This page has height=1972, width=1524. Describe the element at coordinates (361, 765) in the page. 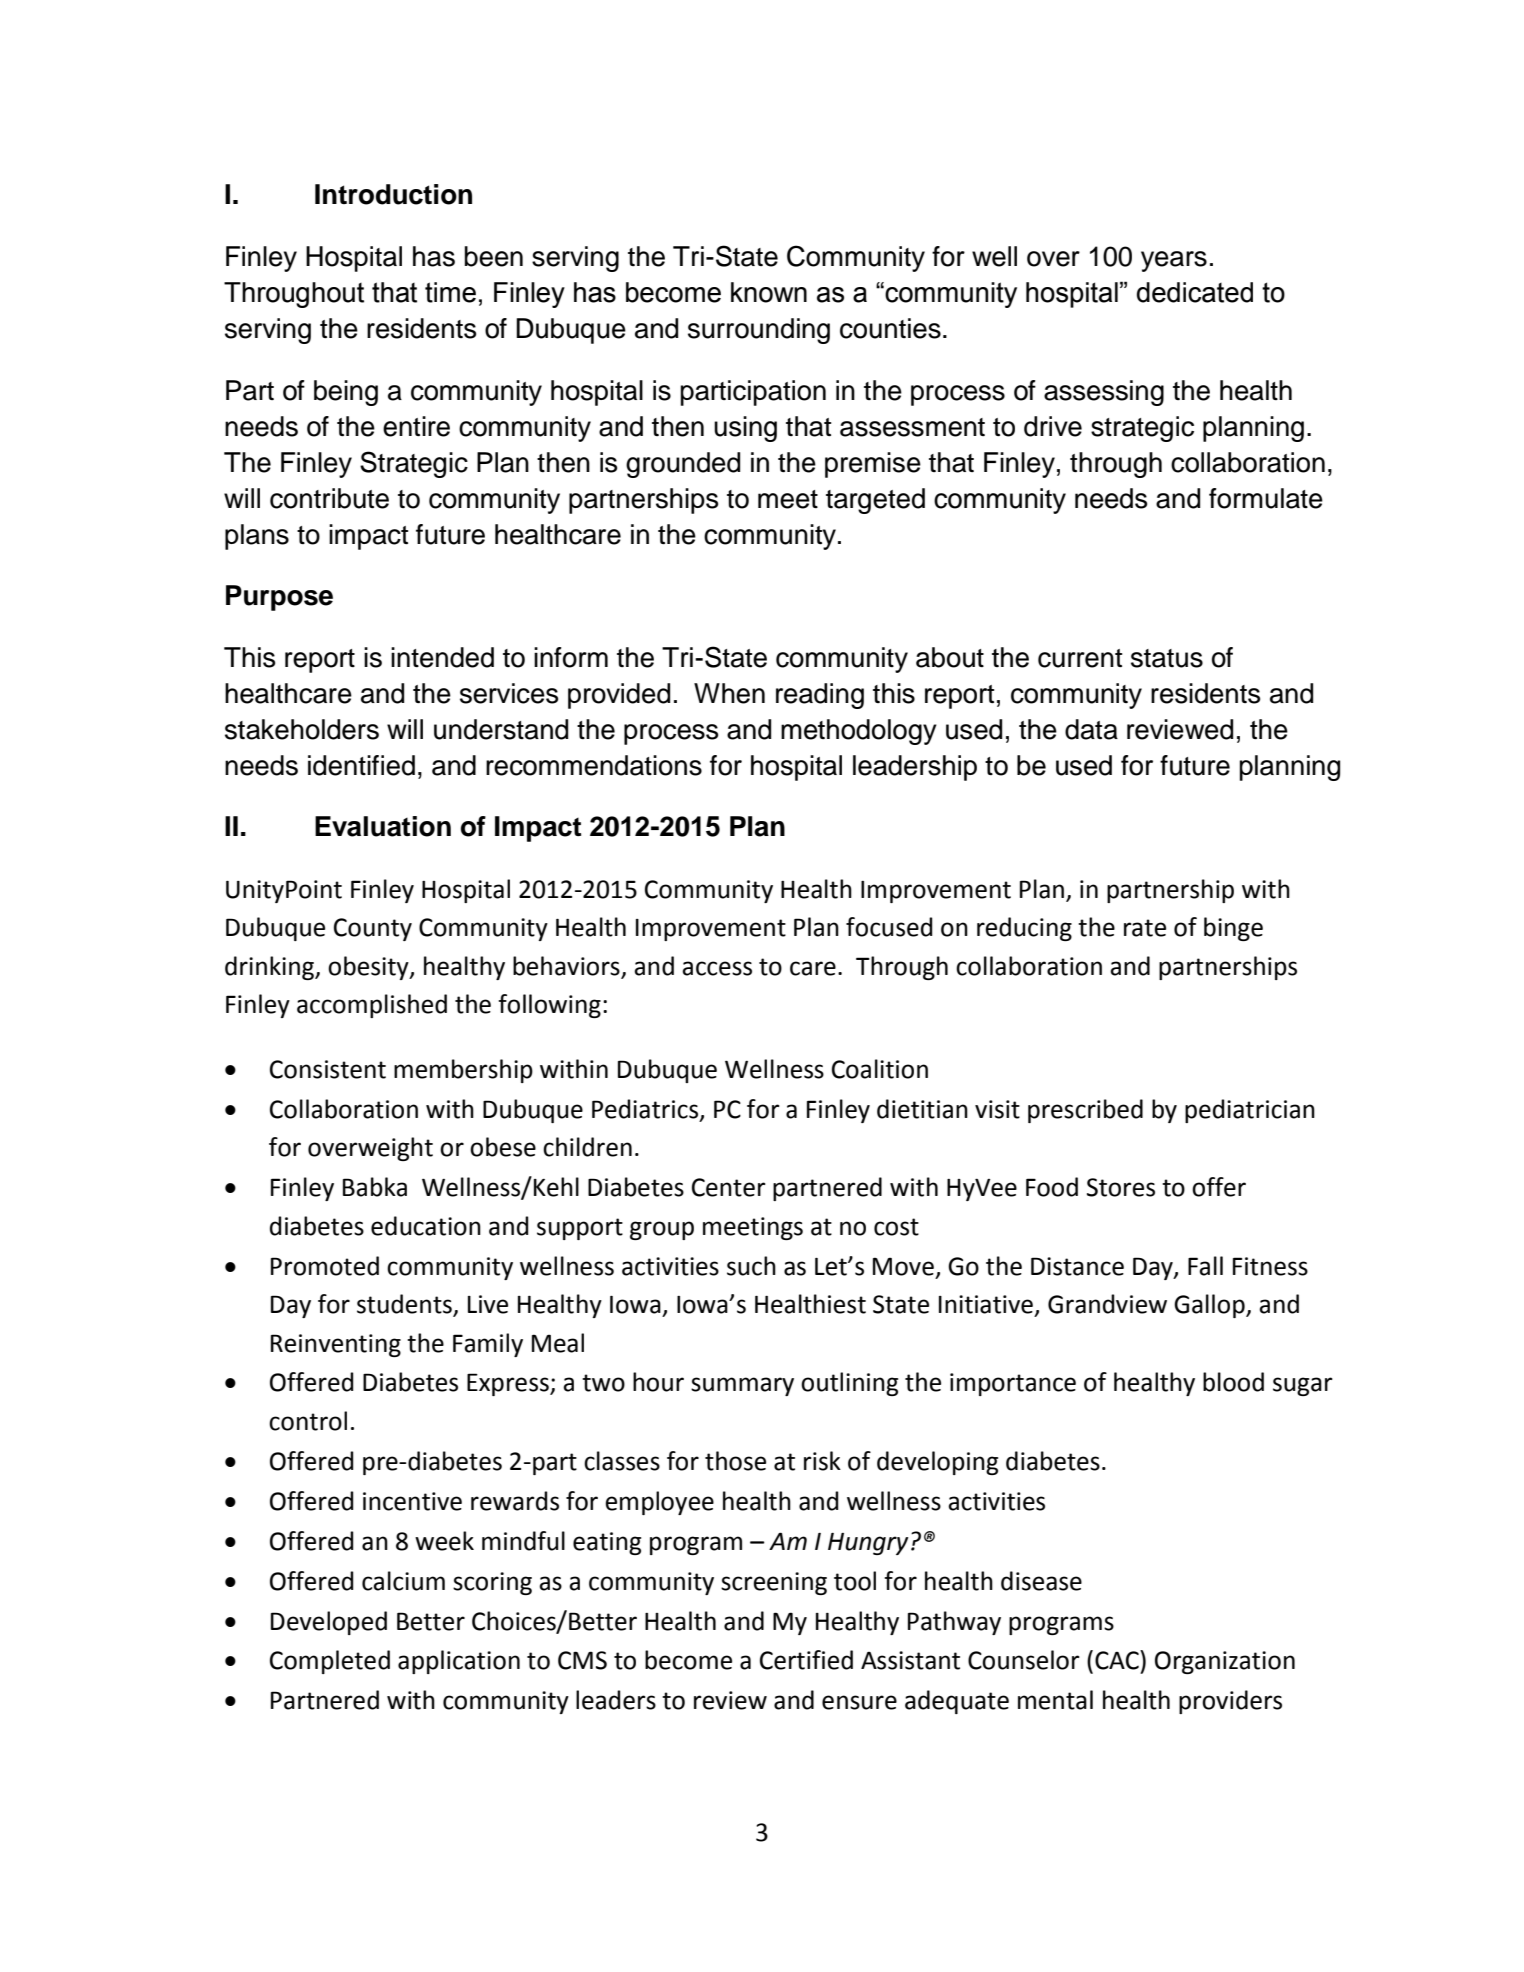

I see `identified` at that location.
